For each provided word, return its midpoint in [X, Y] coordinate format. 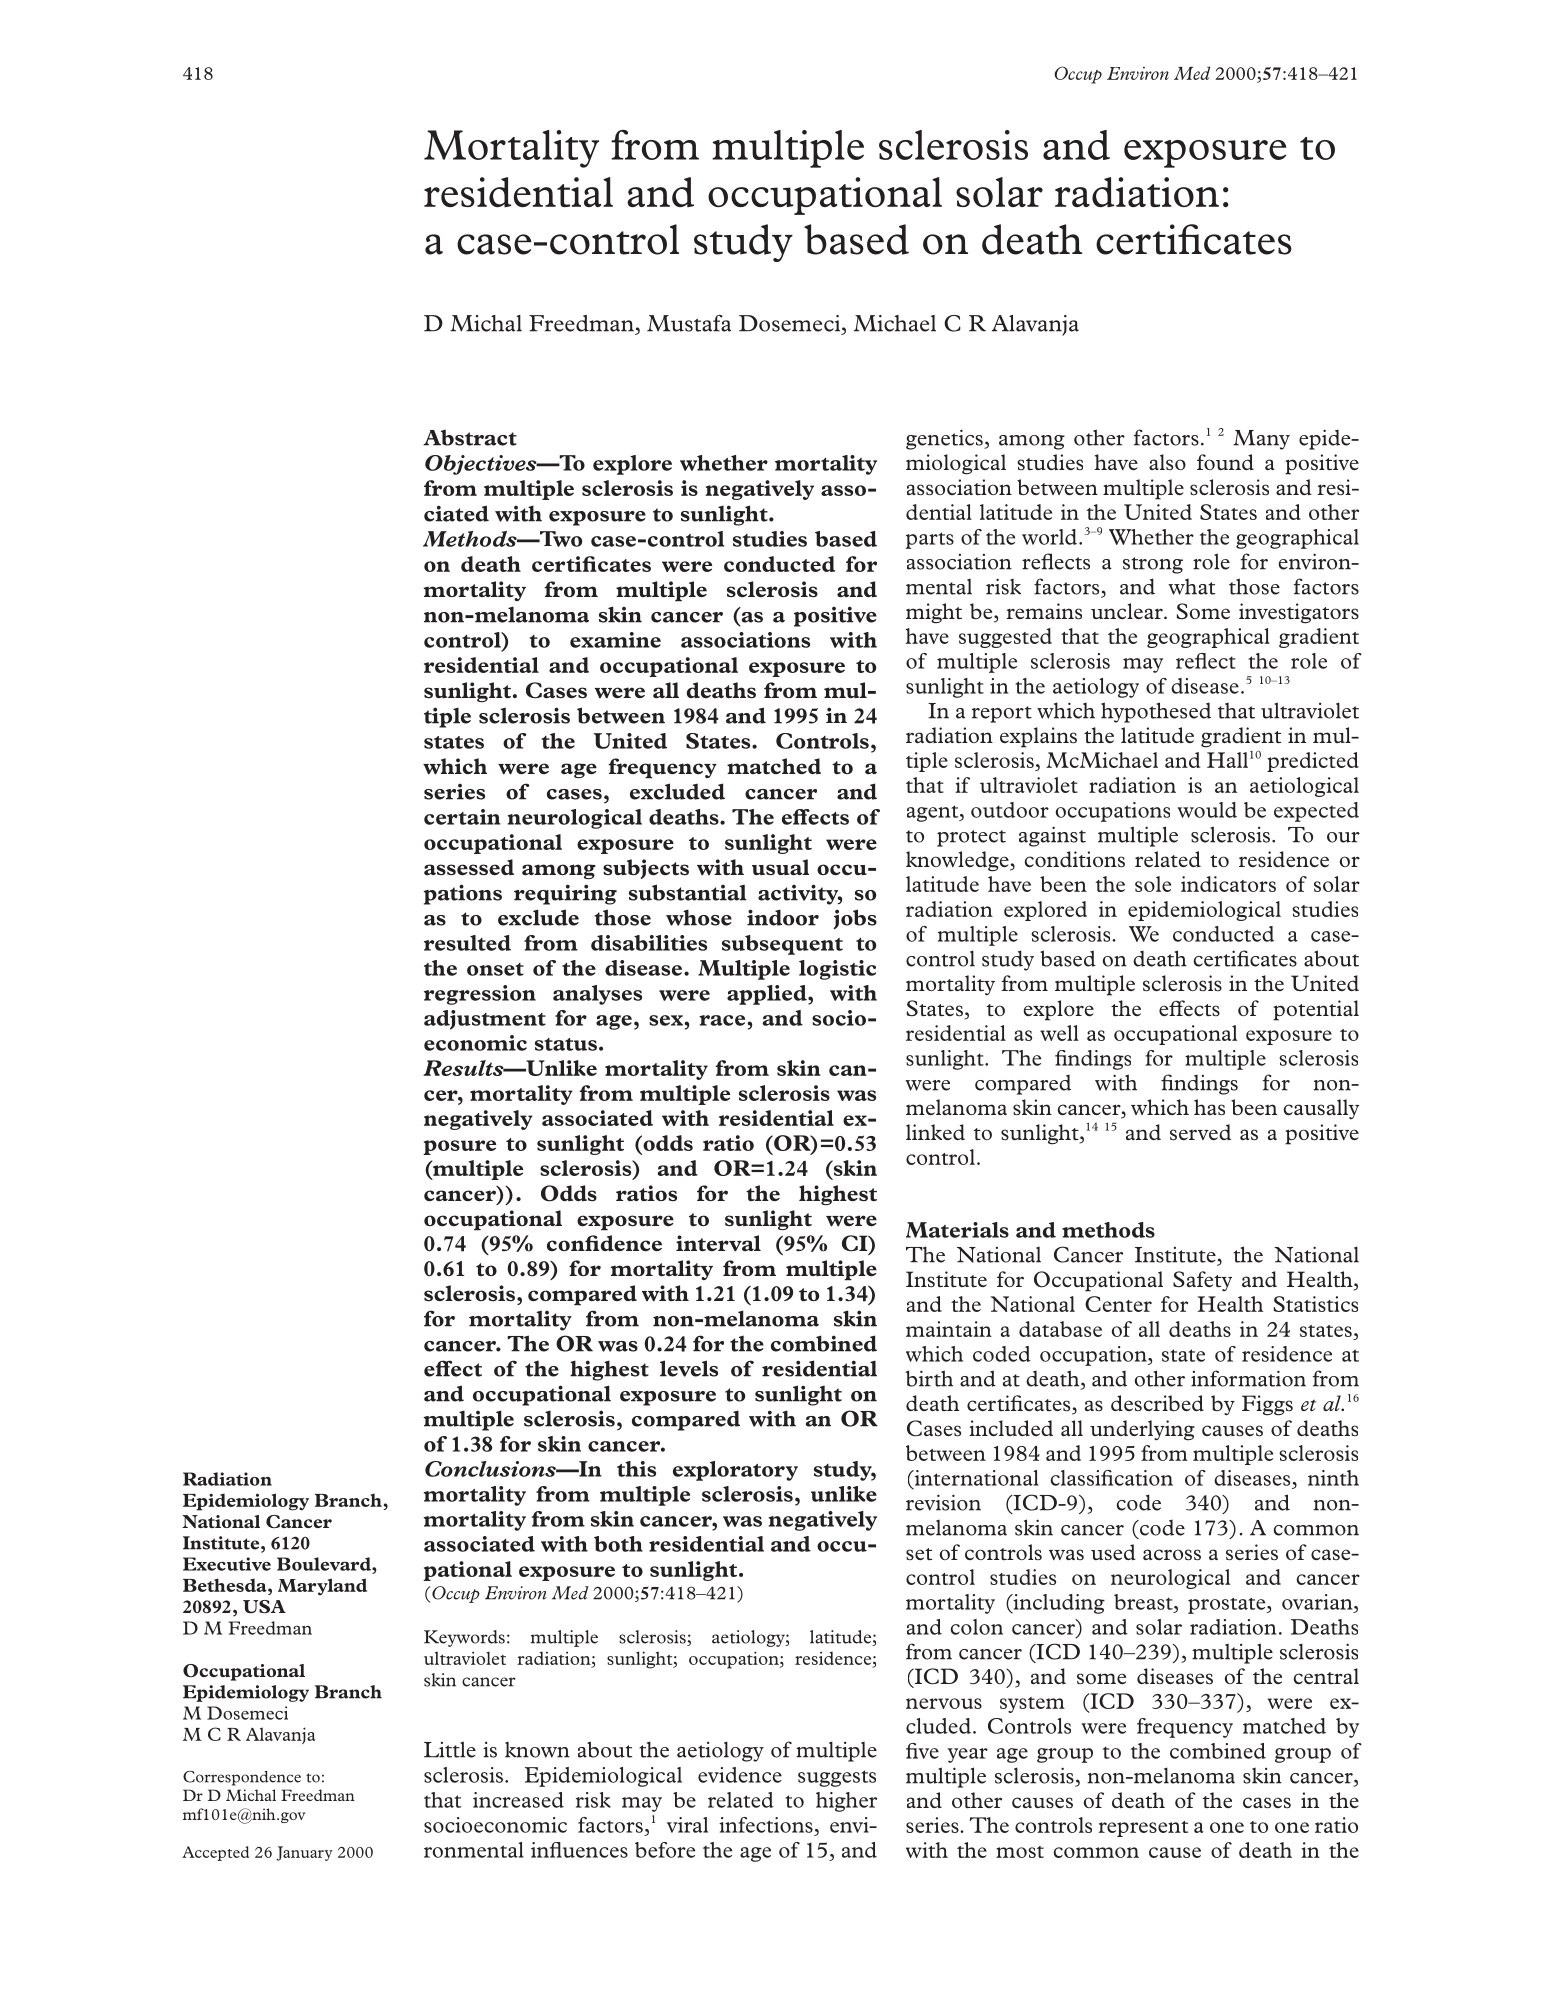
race [723, 1020]
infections [766, 1825]
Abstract [470, 437]
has [1209, 1107]
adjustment [485, 1020]
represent [1143, 1829]
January [305, 1853]
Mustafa [689, 323]
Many [1261, 440]
